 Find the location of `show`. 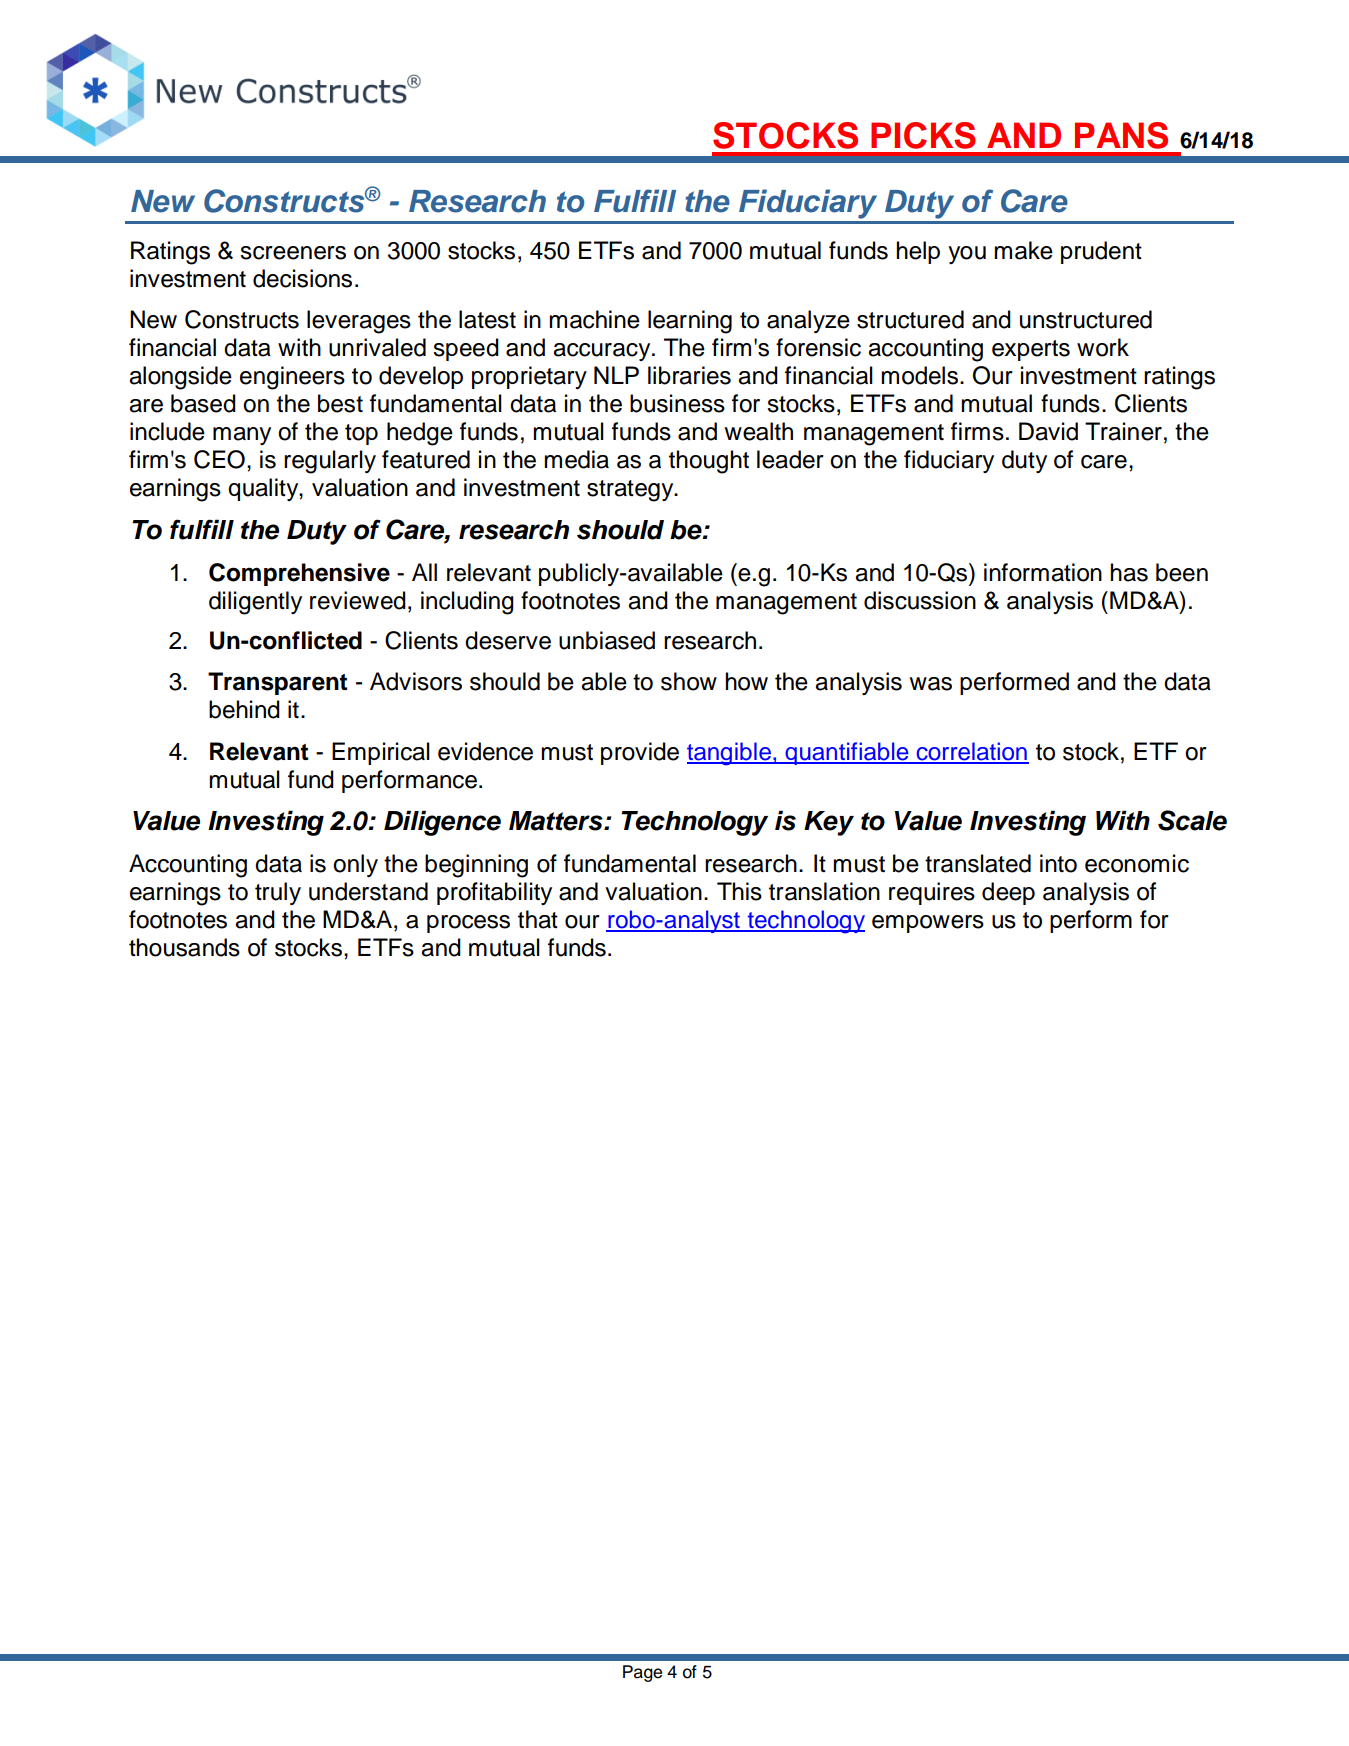

show is located at coordinates (689, 681).
